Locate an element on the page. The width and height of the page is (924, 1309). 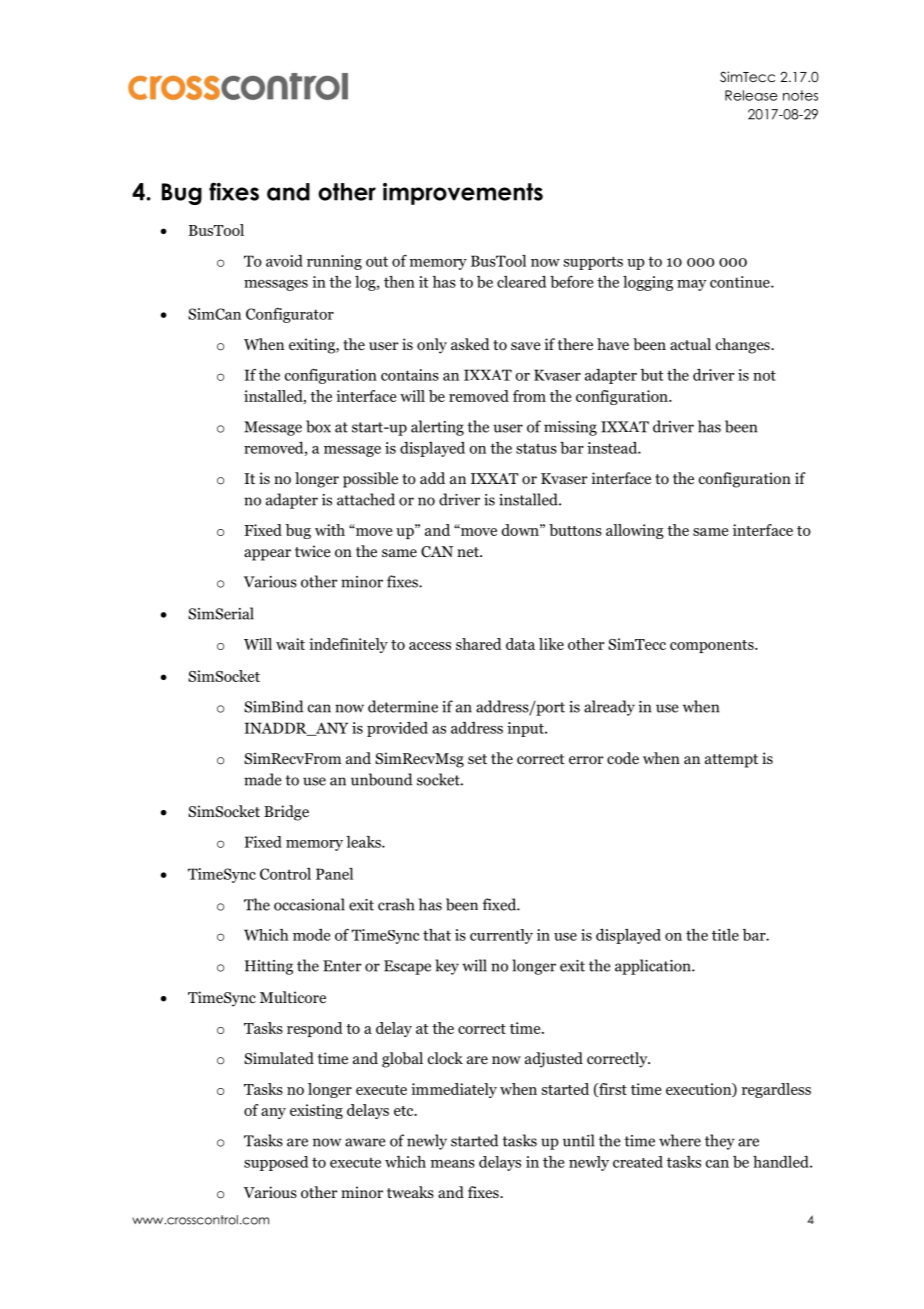
currently is located at coordinates (501, 936).
